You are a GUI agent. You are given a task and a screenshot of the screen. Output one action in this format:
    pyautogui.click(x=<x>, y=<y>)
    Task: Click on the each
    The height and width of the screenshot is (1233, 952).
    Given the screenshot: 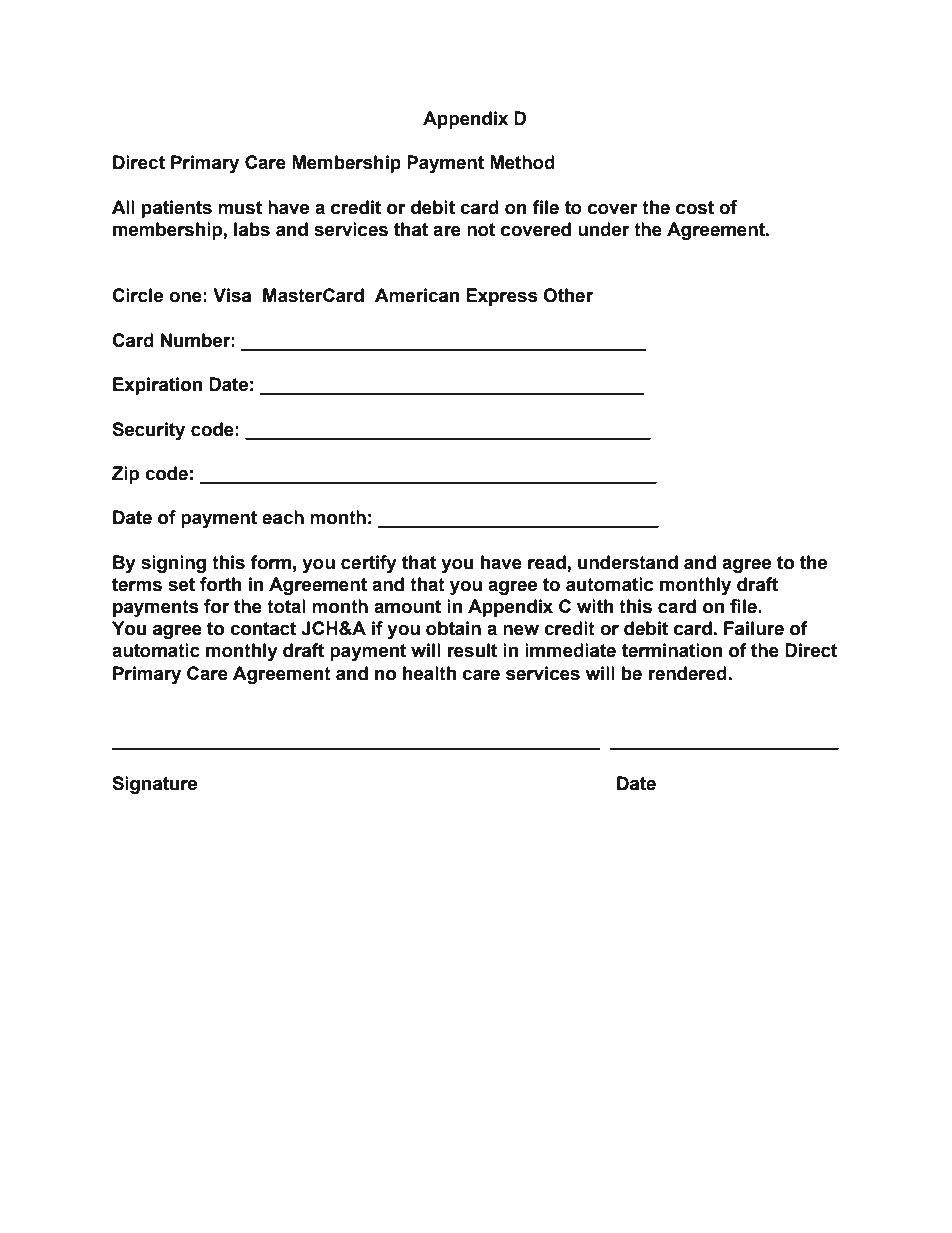 What is the action you would take?
    pyautogui.click(x=283, y=517)
